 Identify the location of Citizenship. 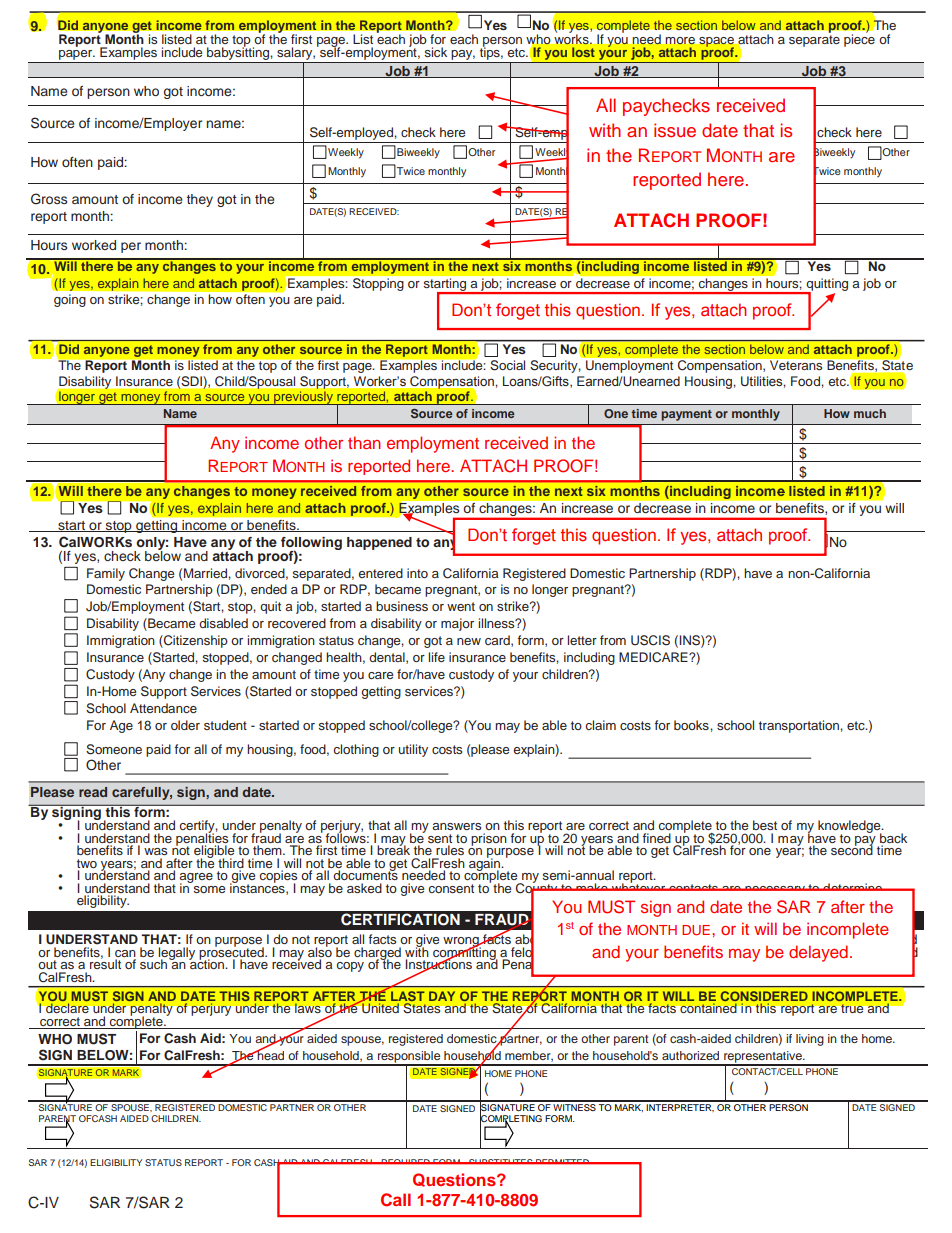
(195, 641).
